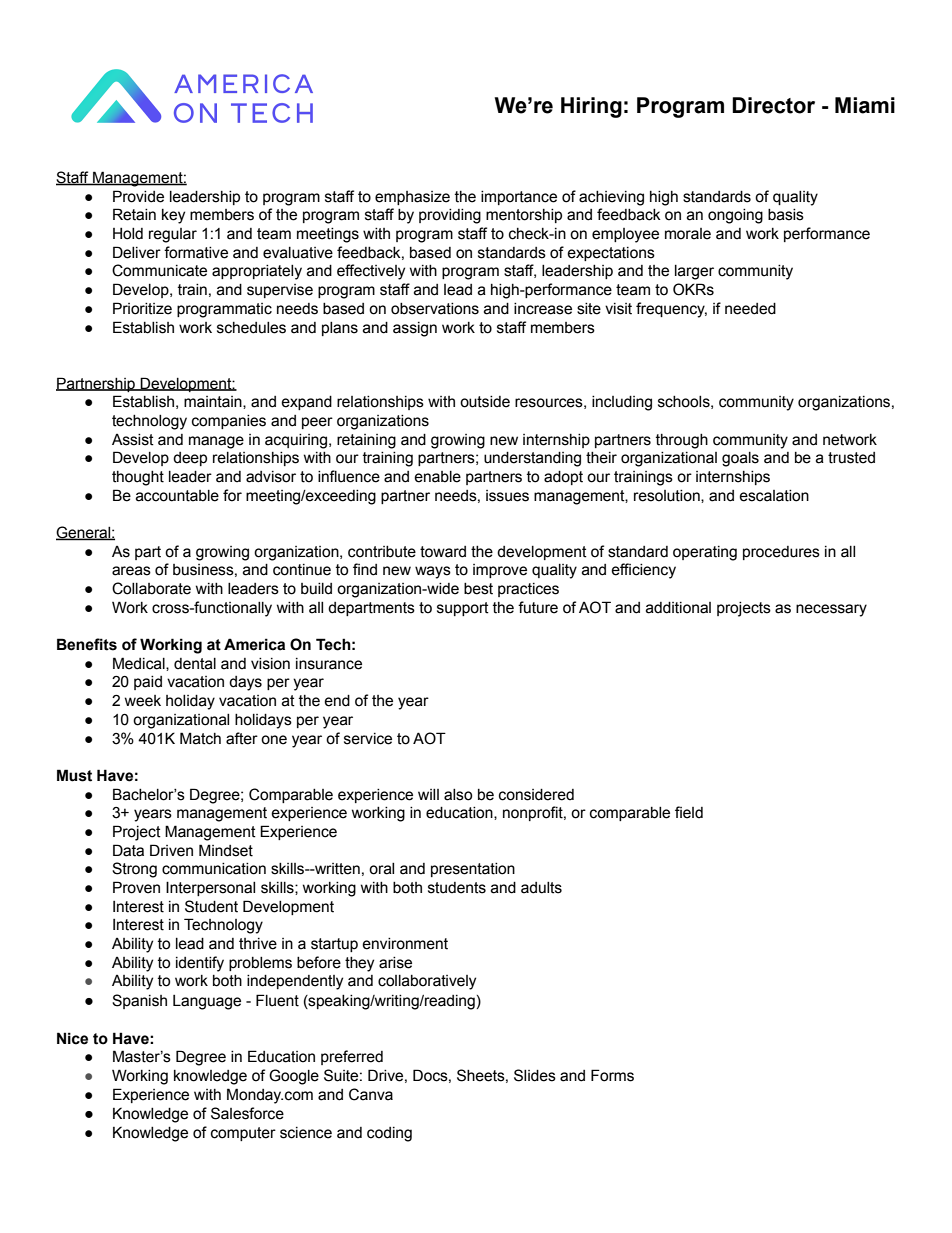  What do you see at coordinates (535, 1075) in the document?
I see `Slides` at bounding box center [535, 1075].
